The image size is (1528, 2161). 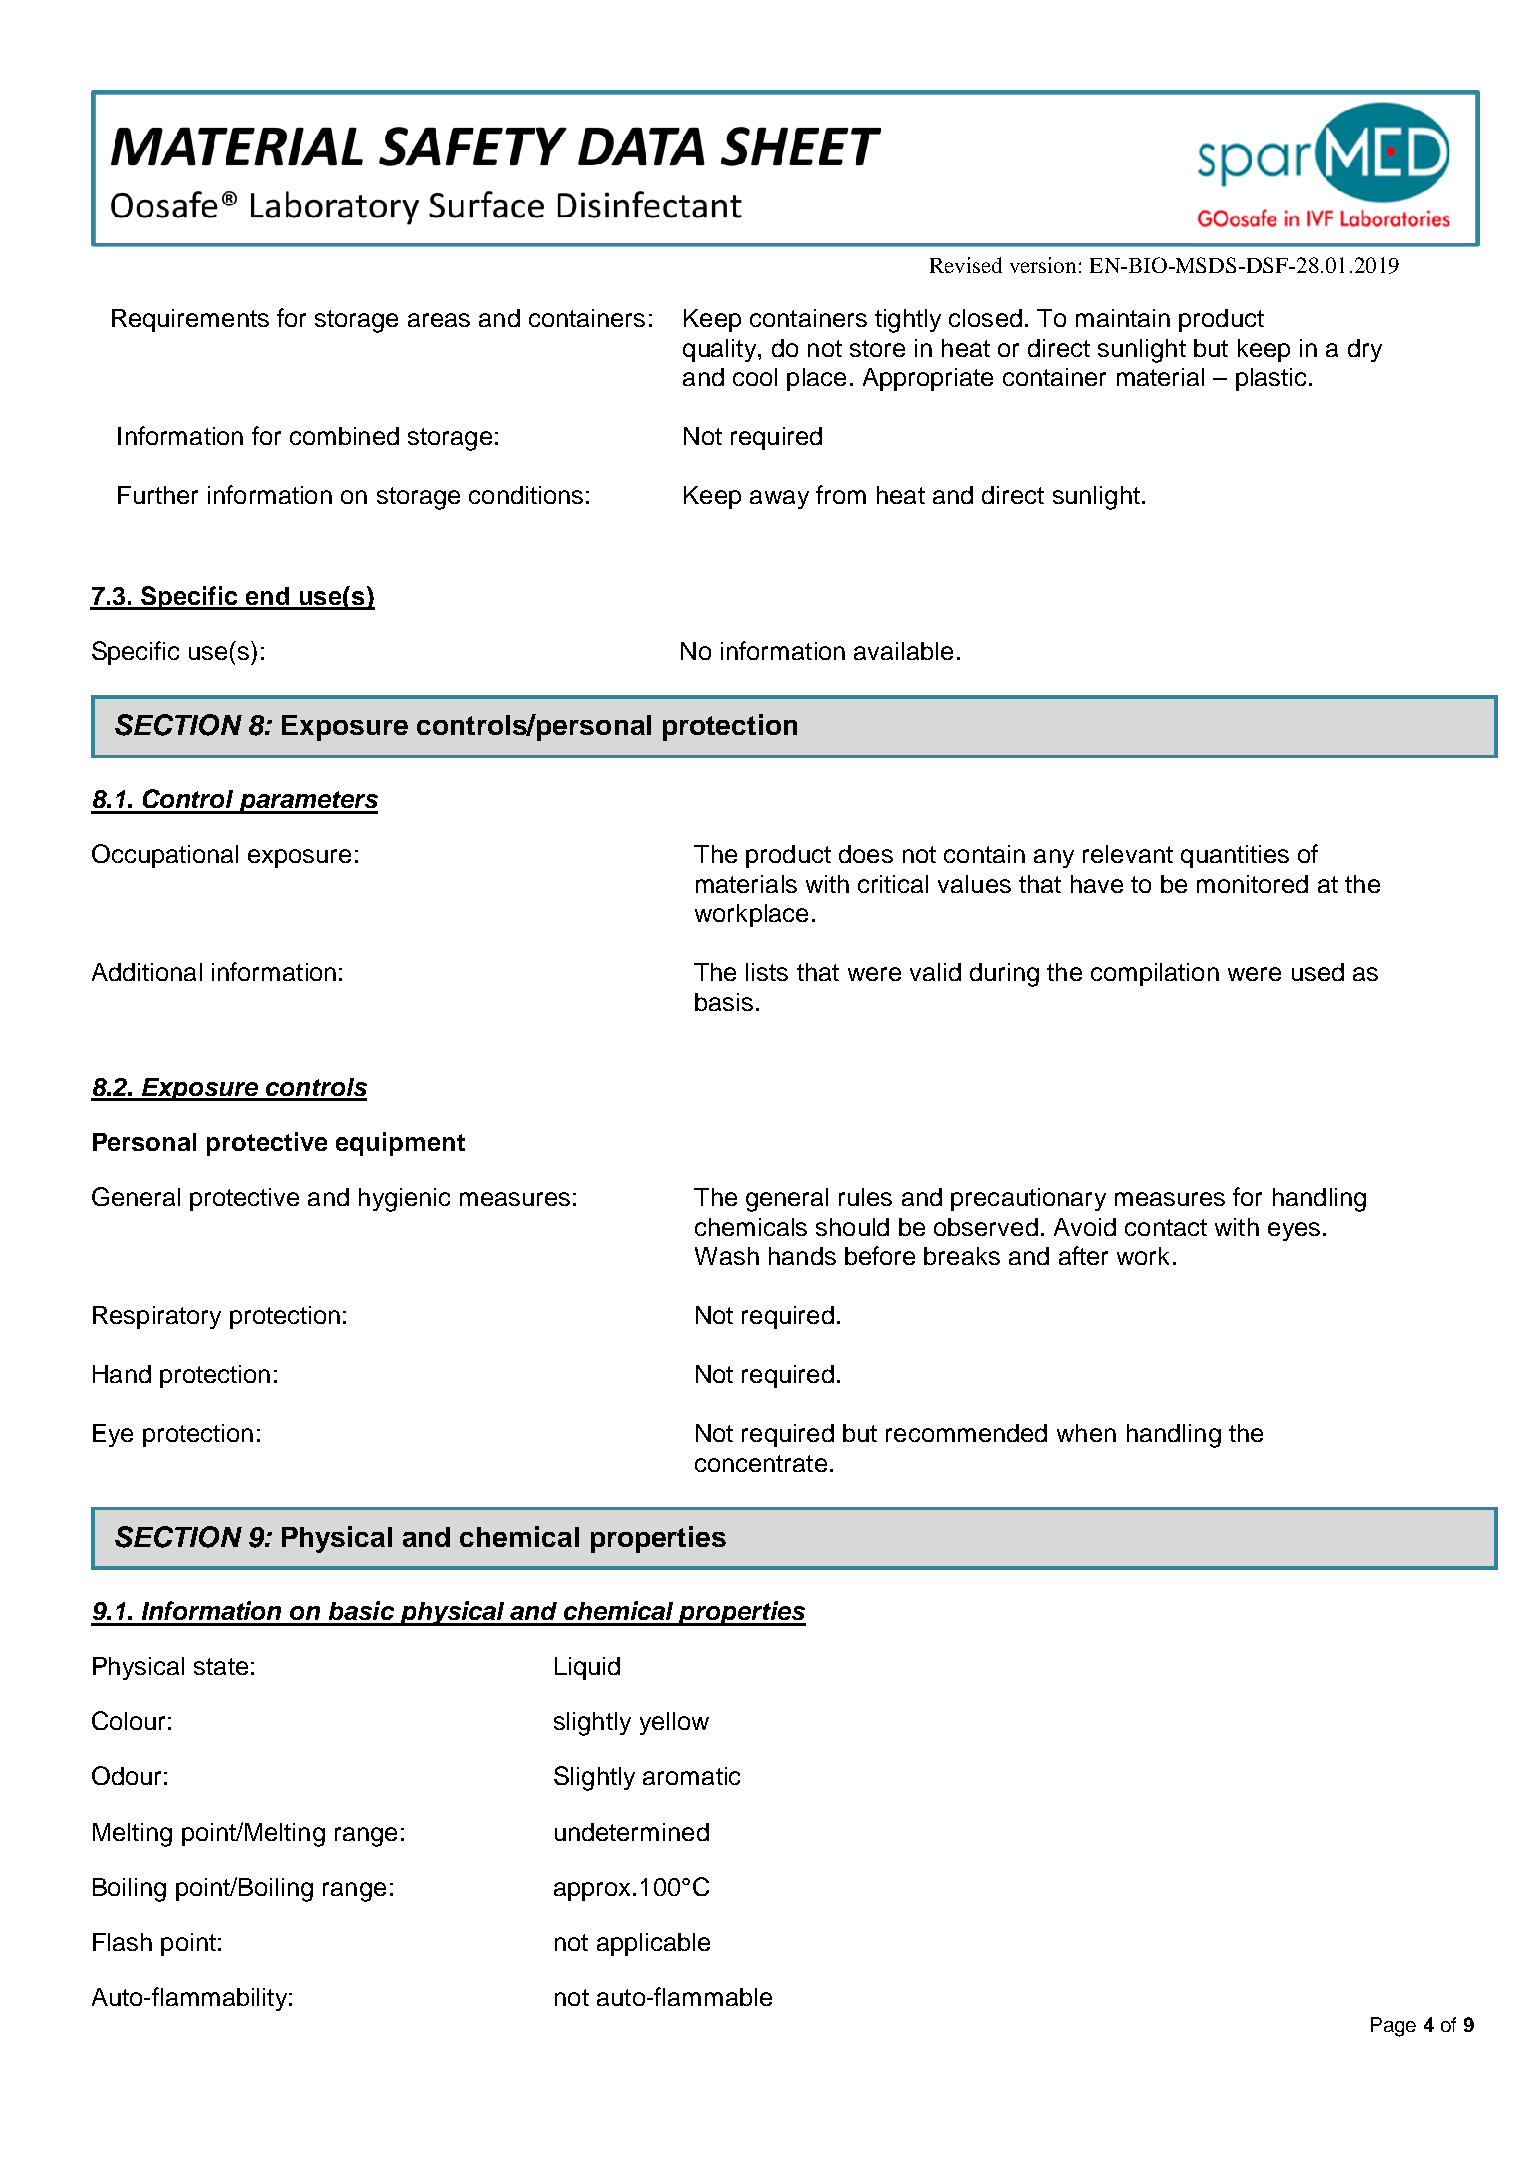 I want to click on when, so click(x=1086, y=1433).
